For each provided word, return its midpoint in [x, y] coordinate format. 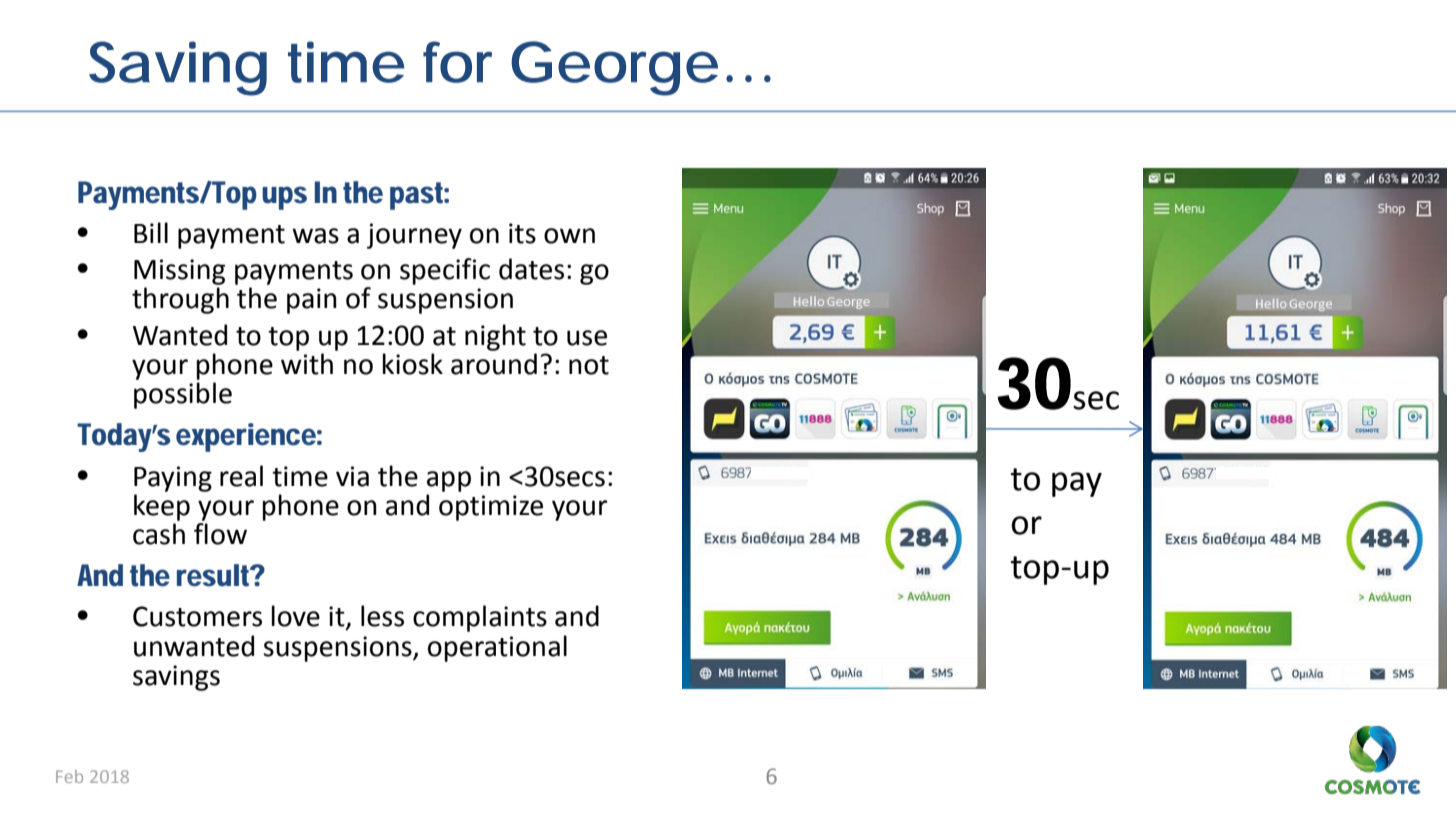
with [307, 364]
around [494, 364]
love [295, 616]
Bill [151, 232]
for [457, 62]
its [522, 233]
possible [183, 395]
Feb [69, 776]
